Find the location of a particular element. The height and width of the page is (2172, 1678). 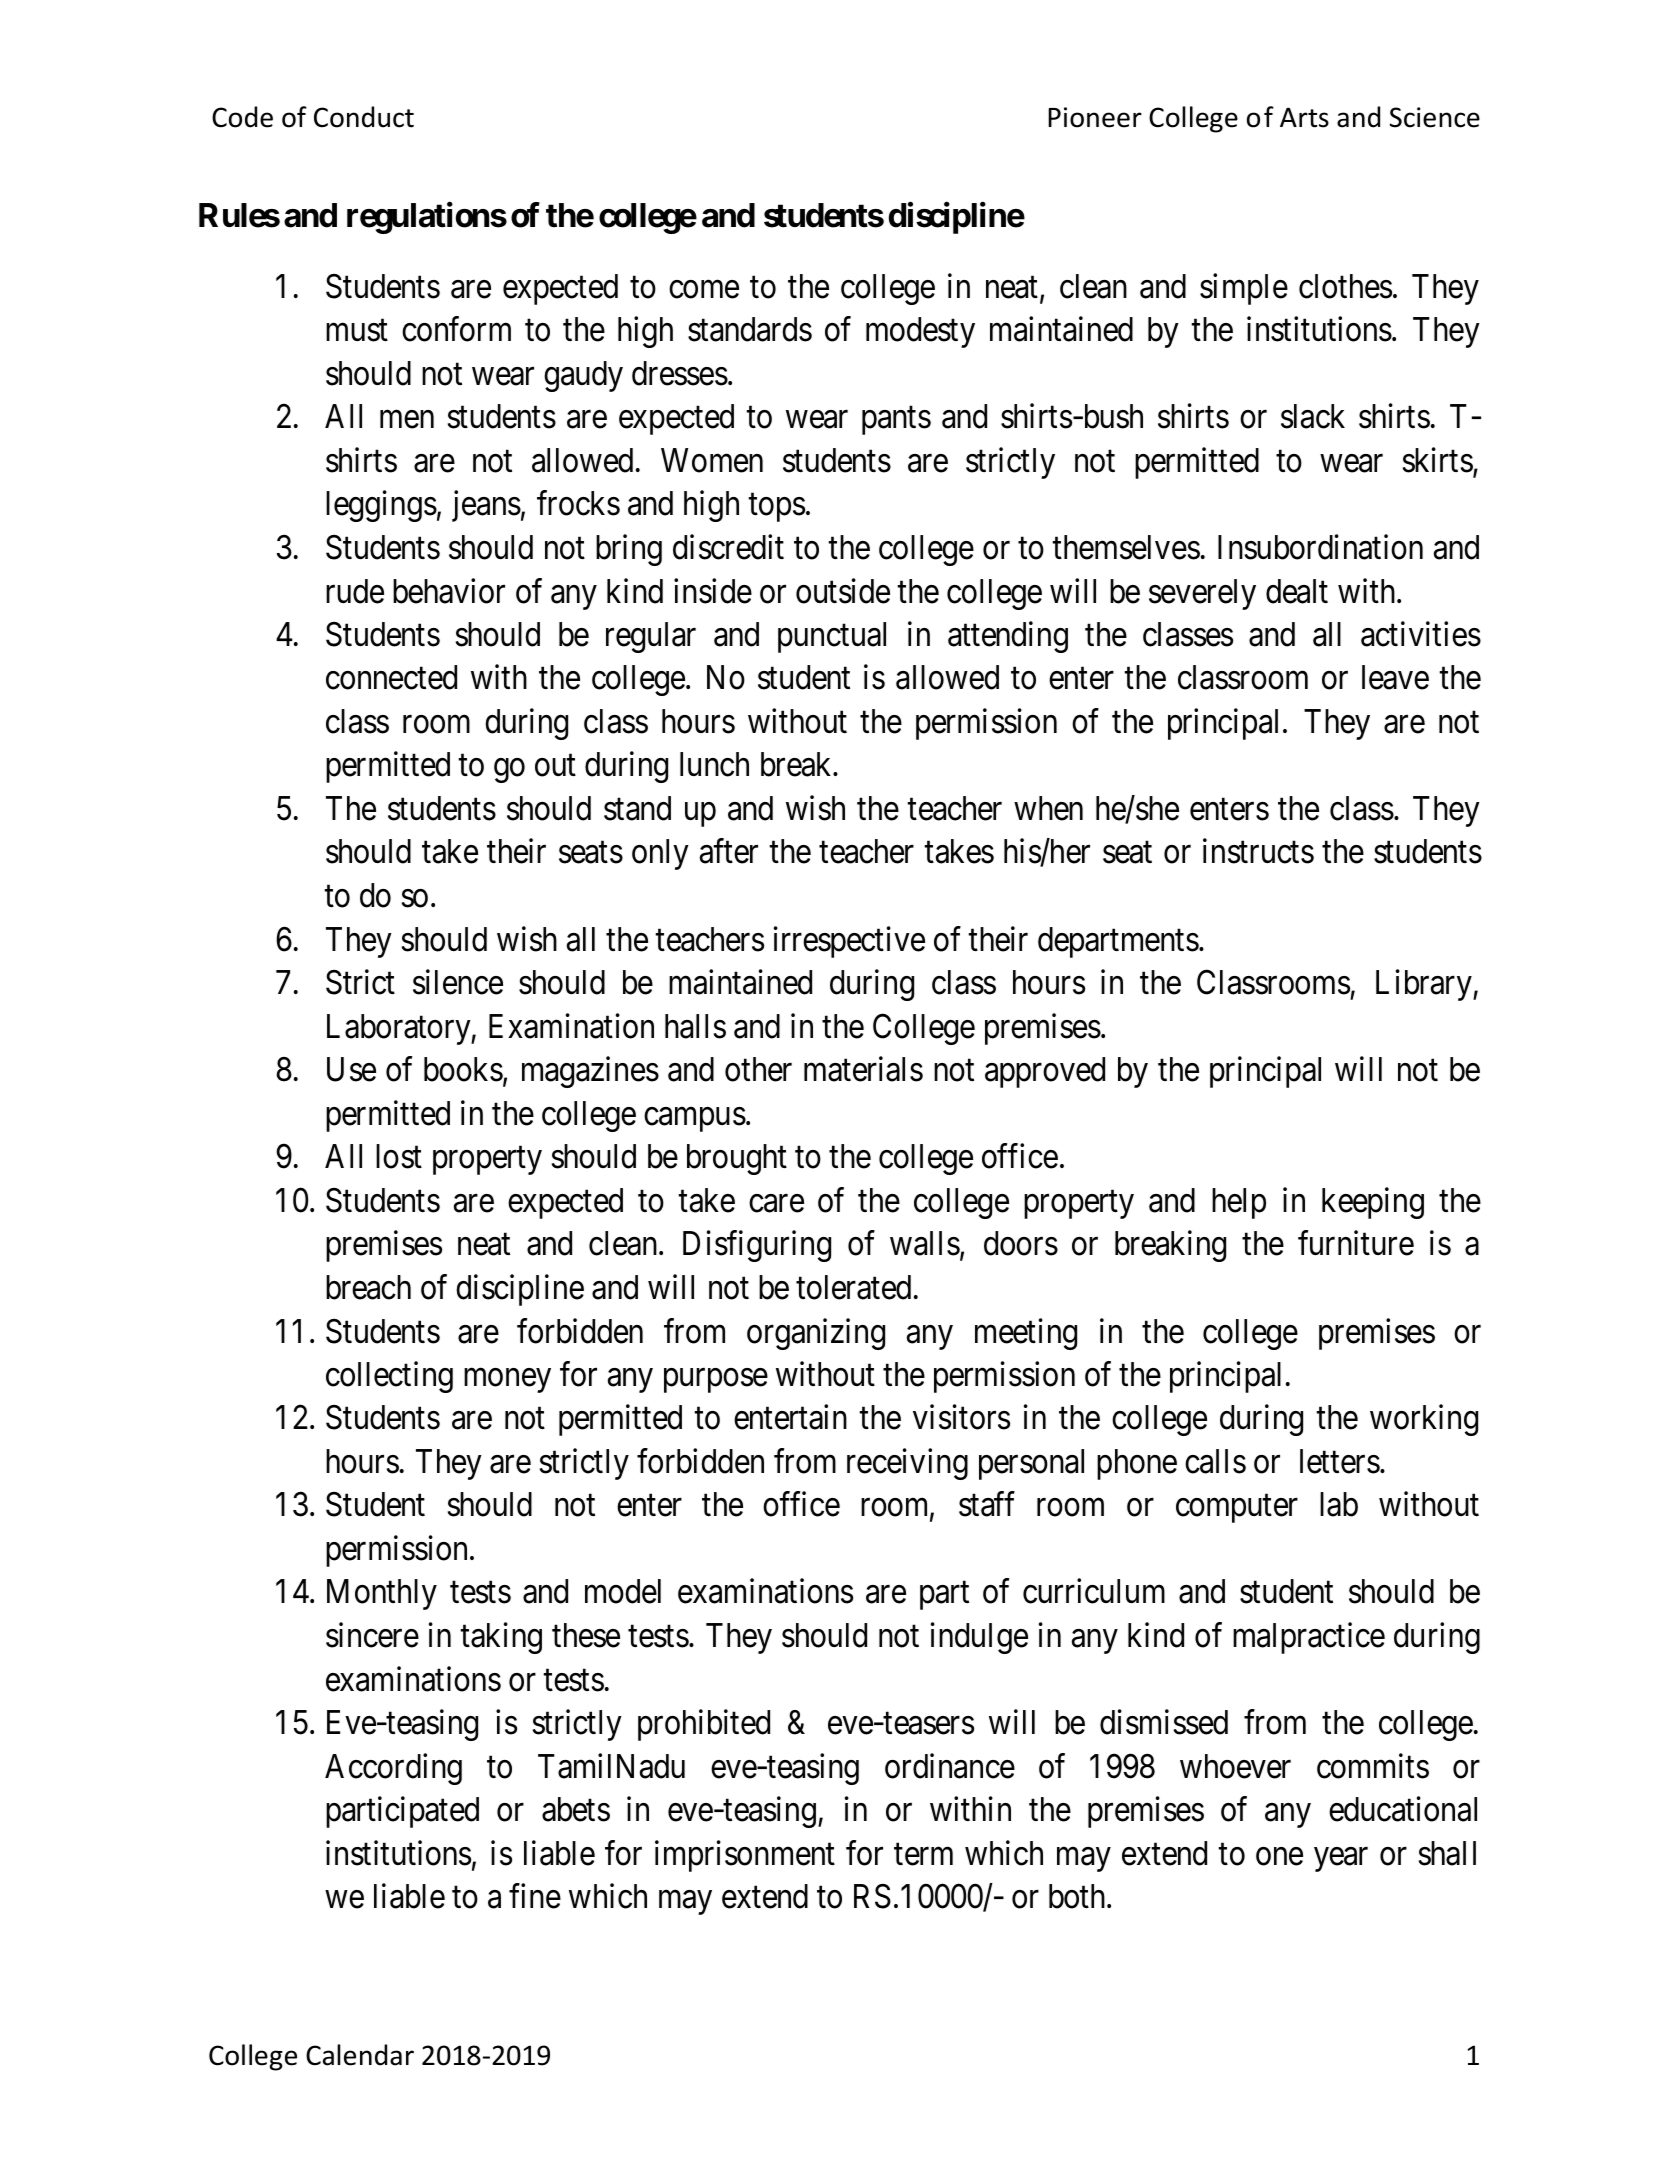

come is located at coordinates (704, 290).
